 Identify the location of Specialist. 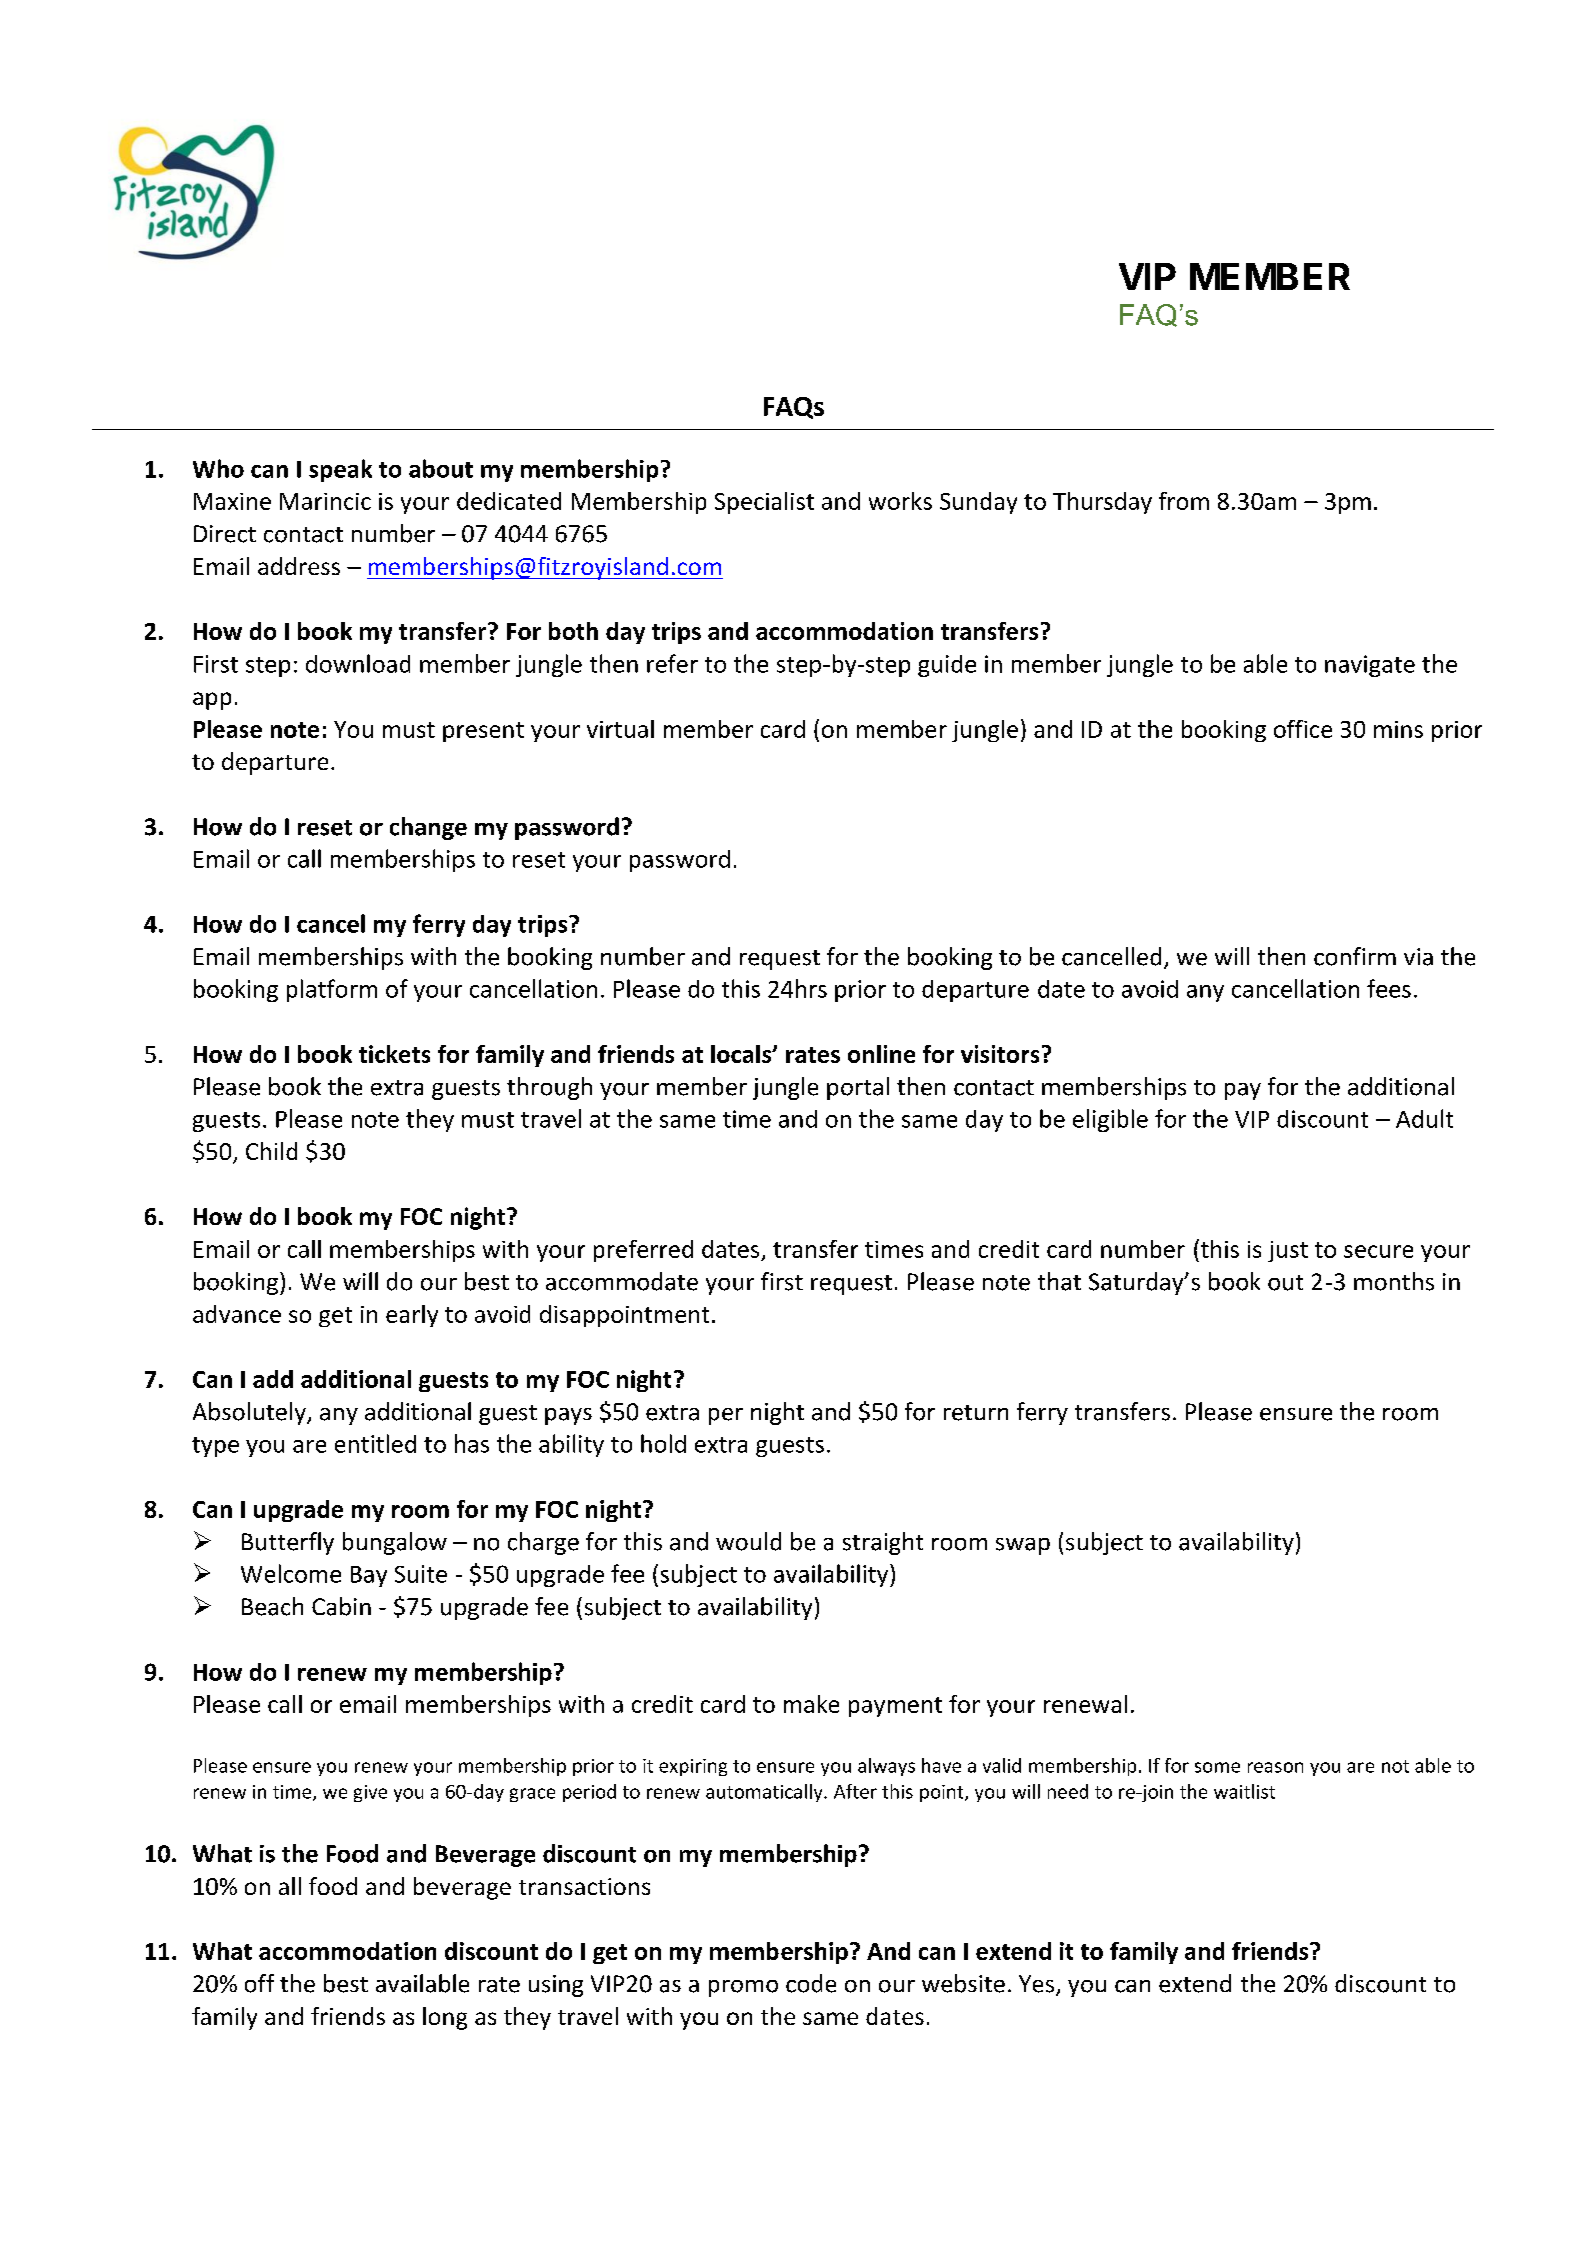
(764, 503).
